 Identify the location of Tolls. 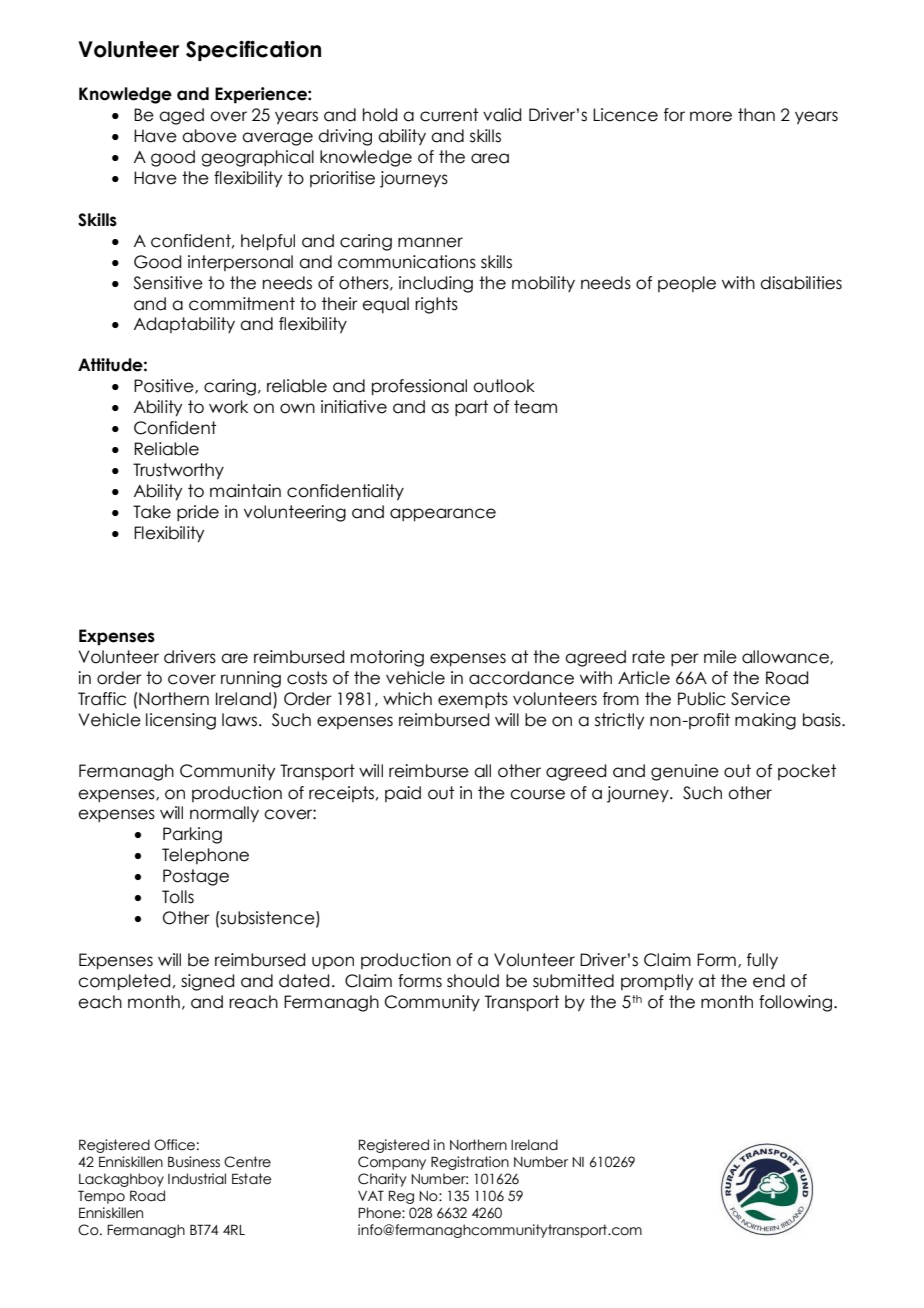
(178, 897).
